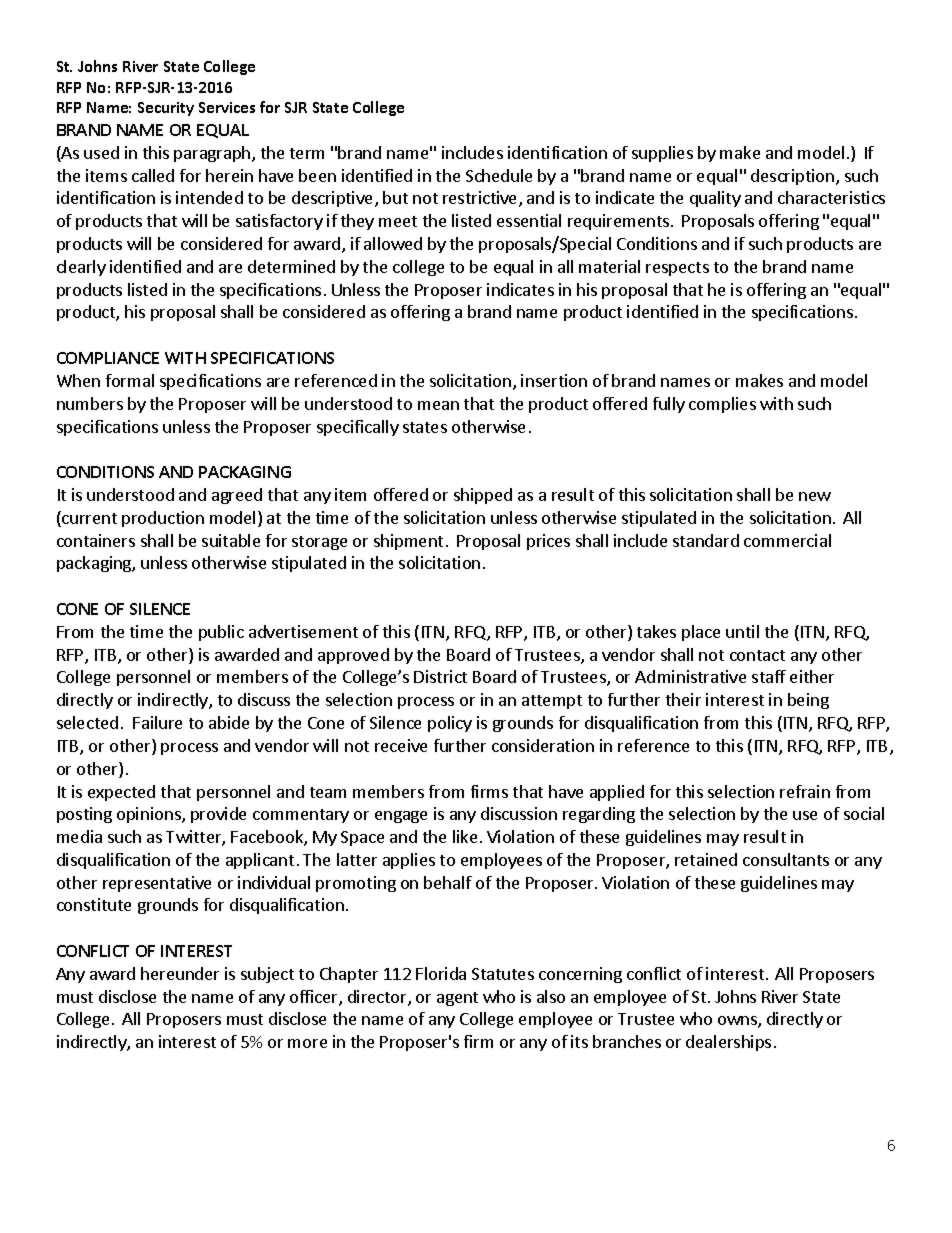 Image resolution: width=952 pixels, height=1233 pixels. Describe the element at coordinates (408, 542) in the document. I see `shipment` at that location.
